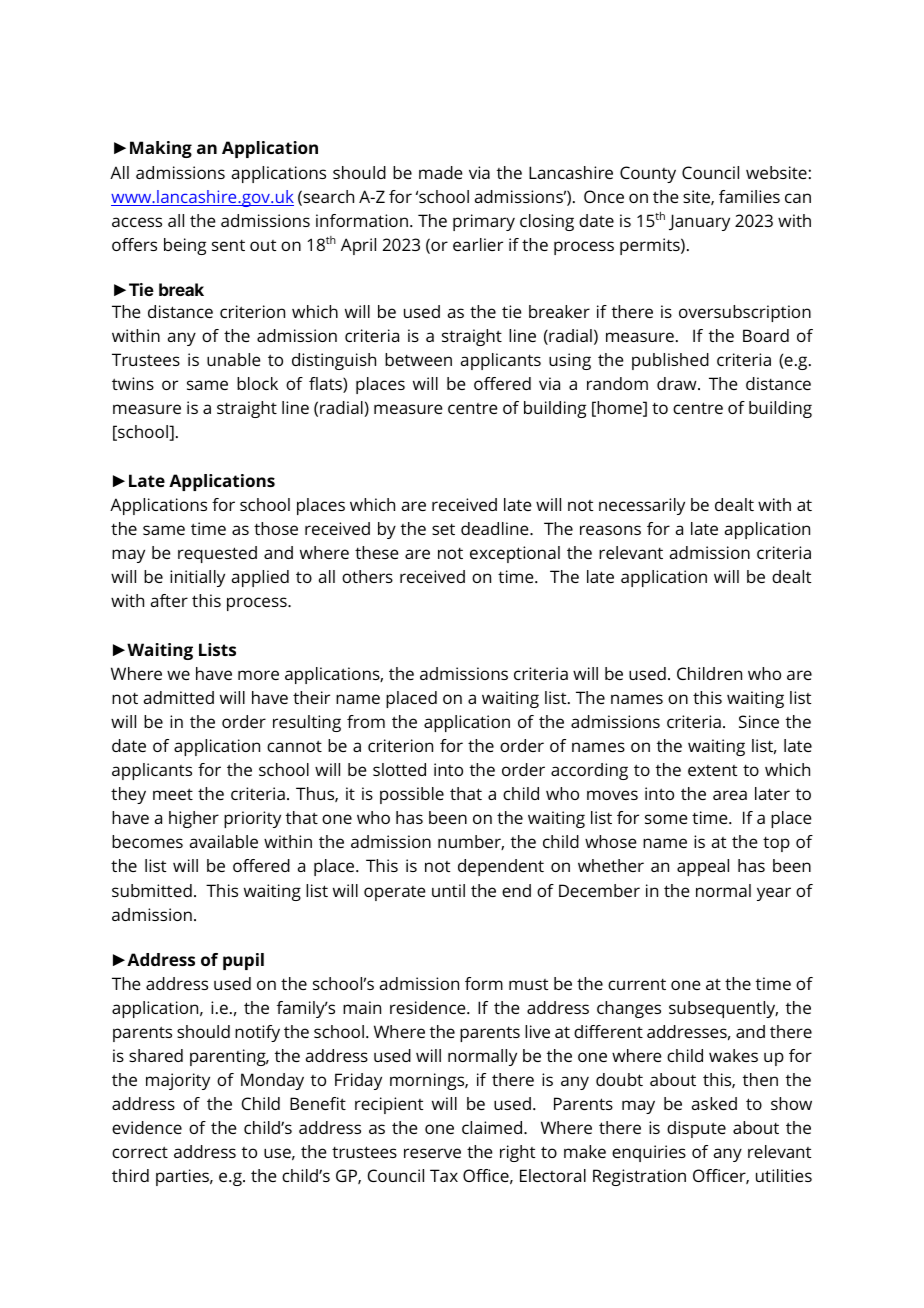 The height and width of the page is (1308, 924). Describe the element at coordinates (412, 795) in the page. I see `possible` at that location.
